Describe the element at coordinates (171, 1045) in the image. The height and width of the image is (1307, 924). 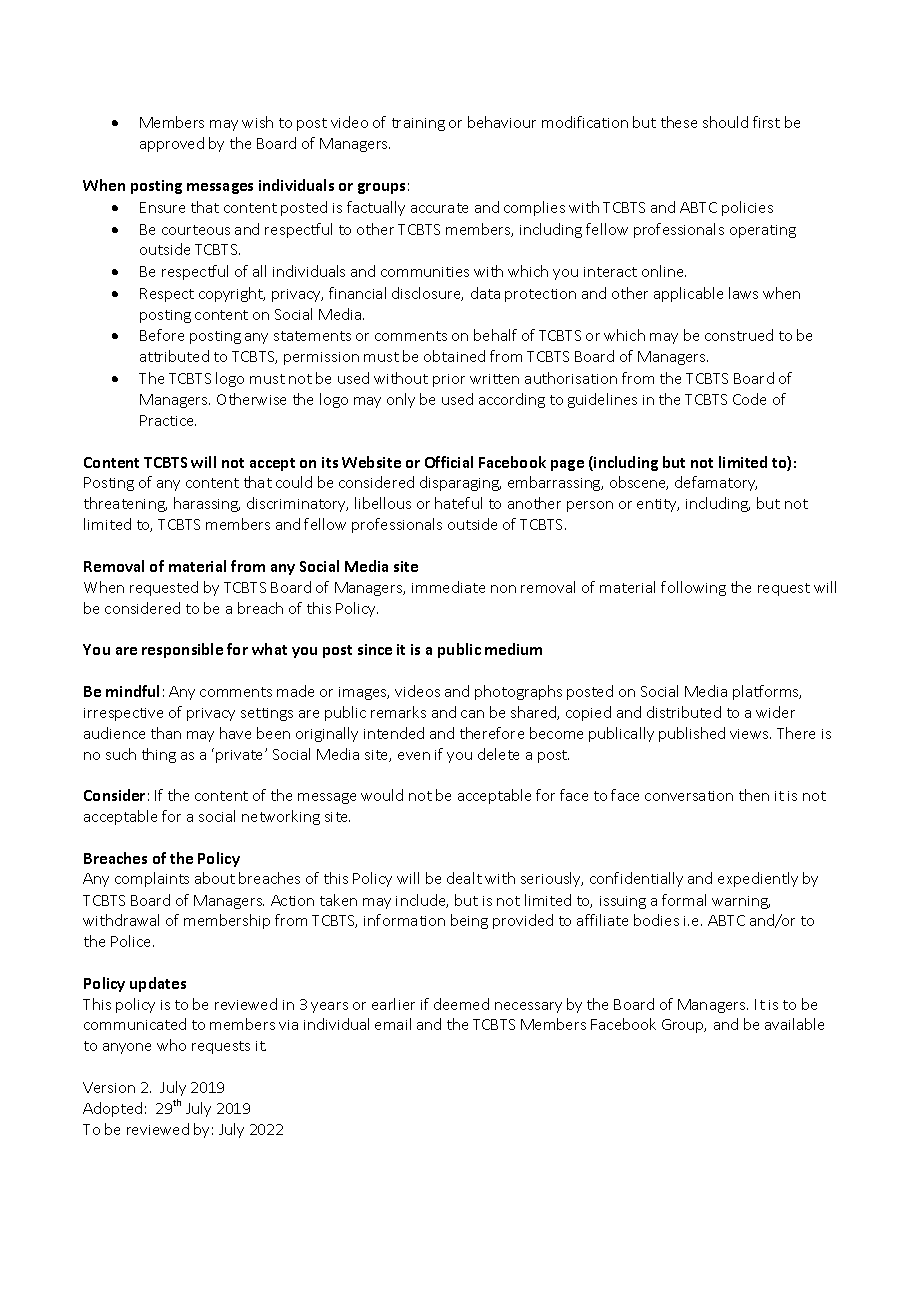
I see `who` at that location.
